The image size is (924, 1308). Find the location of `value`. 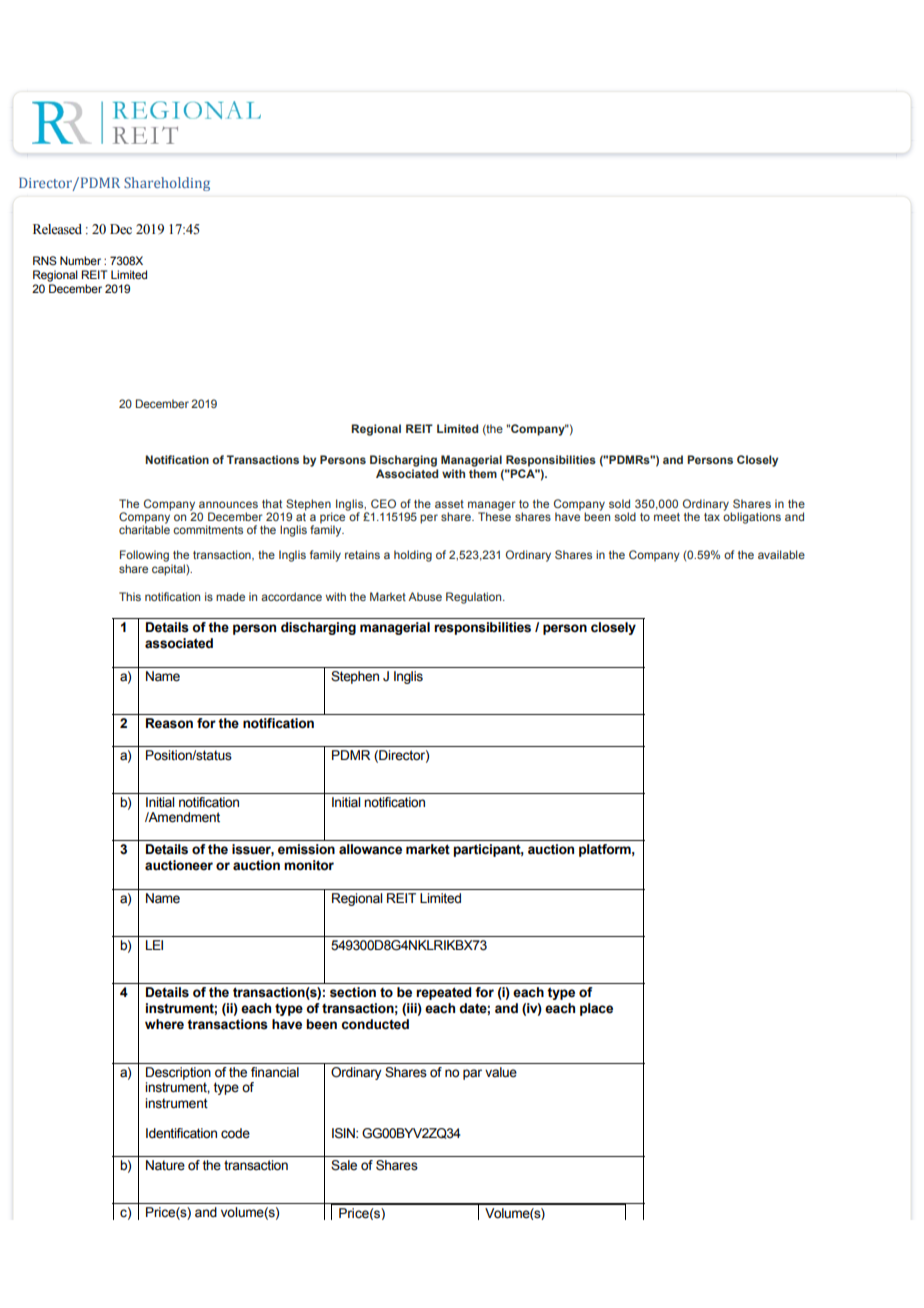

value is located at coordinates (501, 1072).
